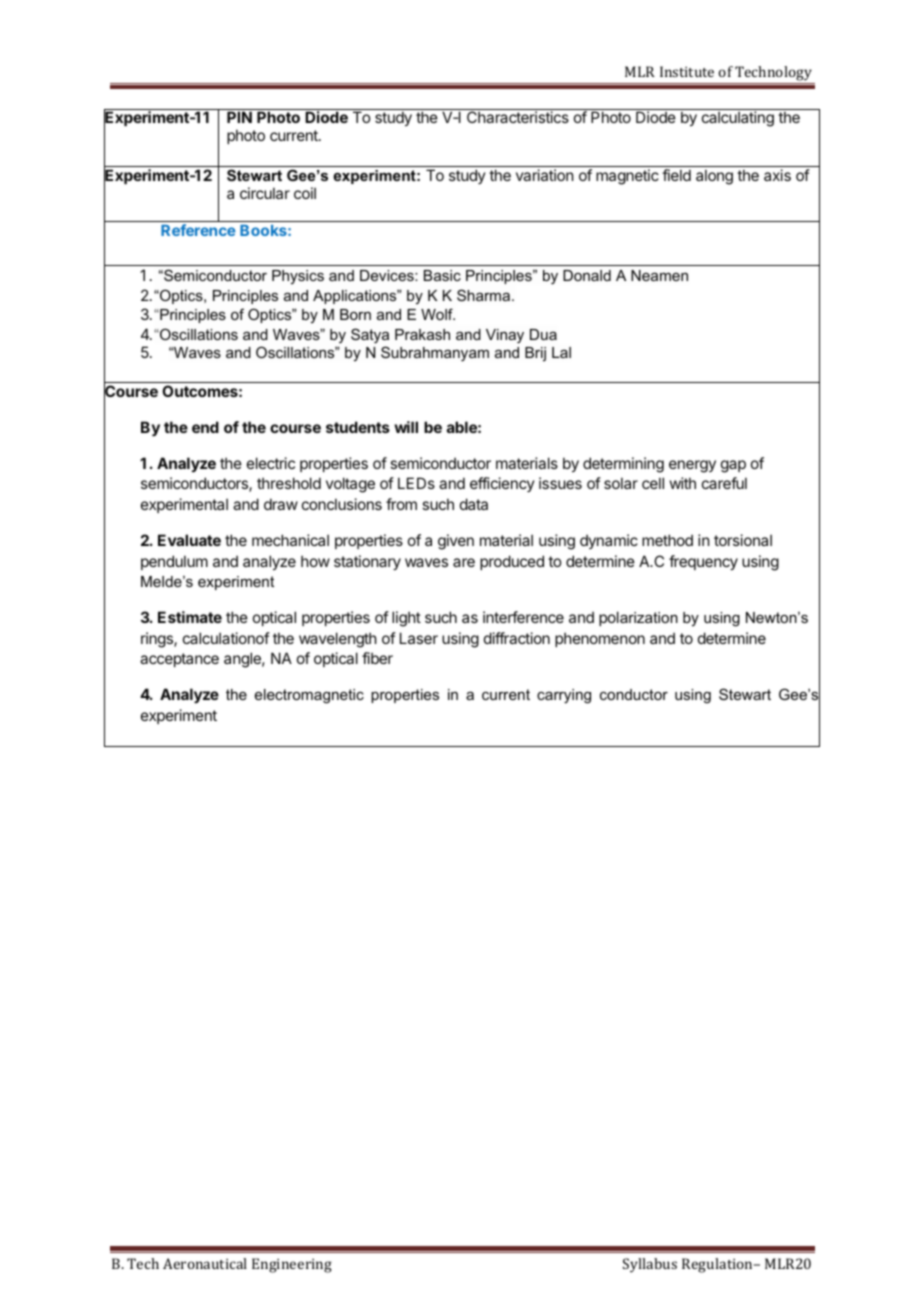  Describe the element at coordinates (239, 117) in the document. I see `PIN` at that location.
